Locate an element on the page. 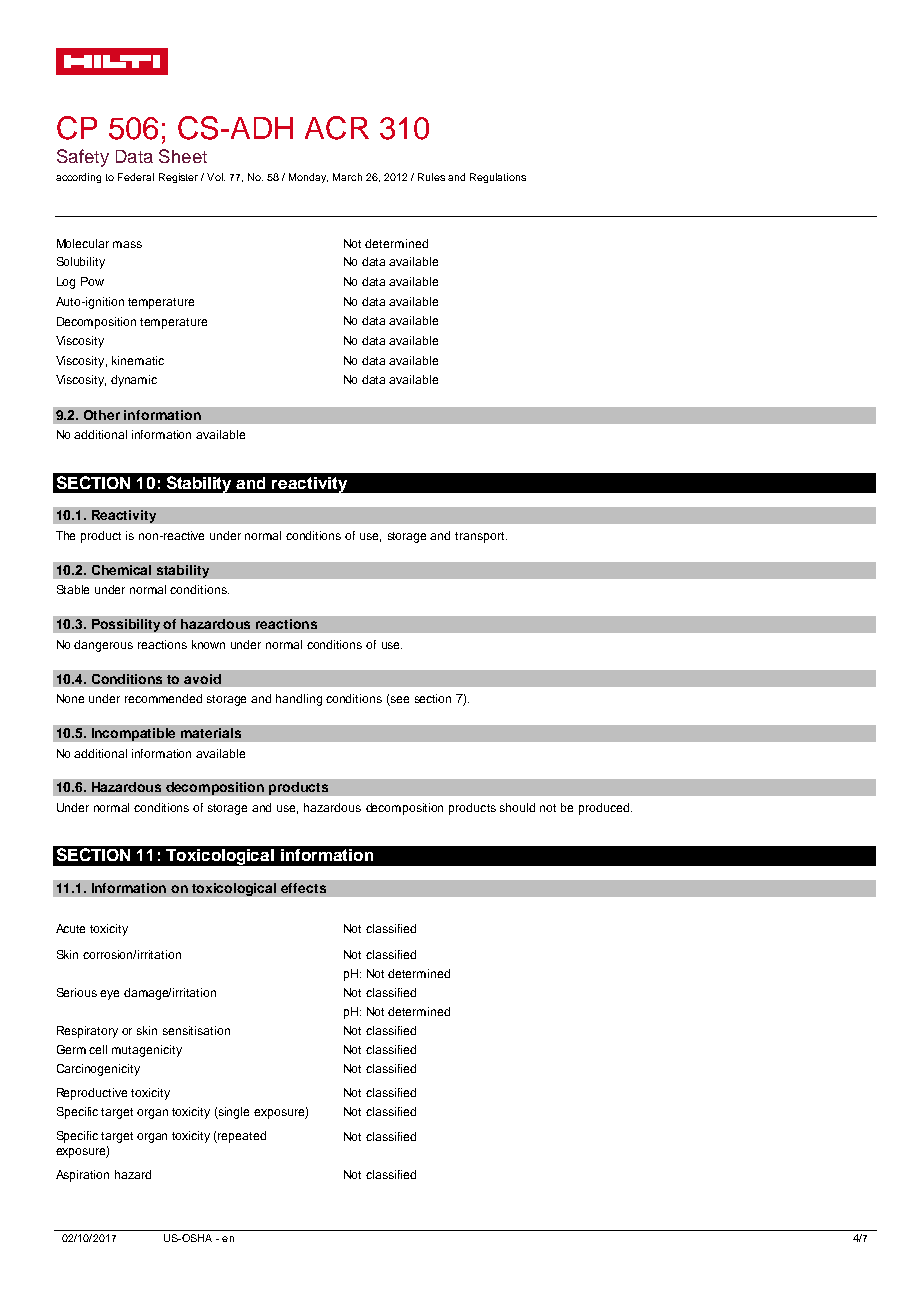 The width and height of the page is (924, 1308). effects is located at coordinates (303, 888).
